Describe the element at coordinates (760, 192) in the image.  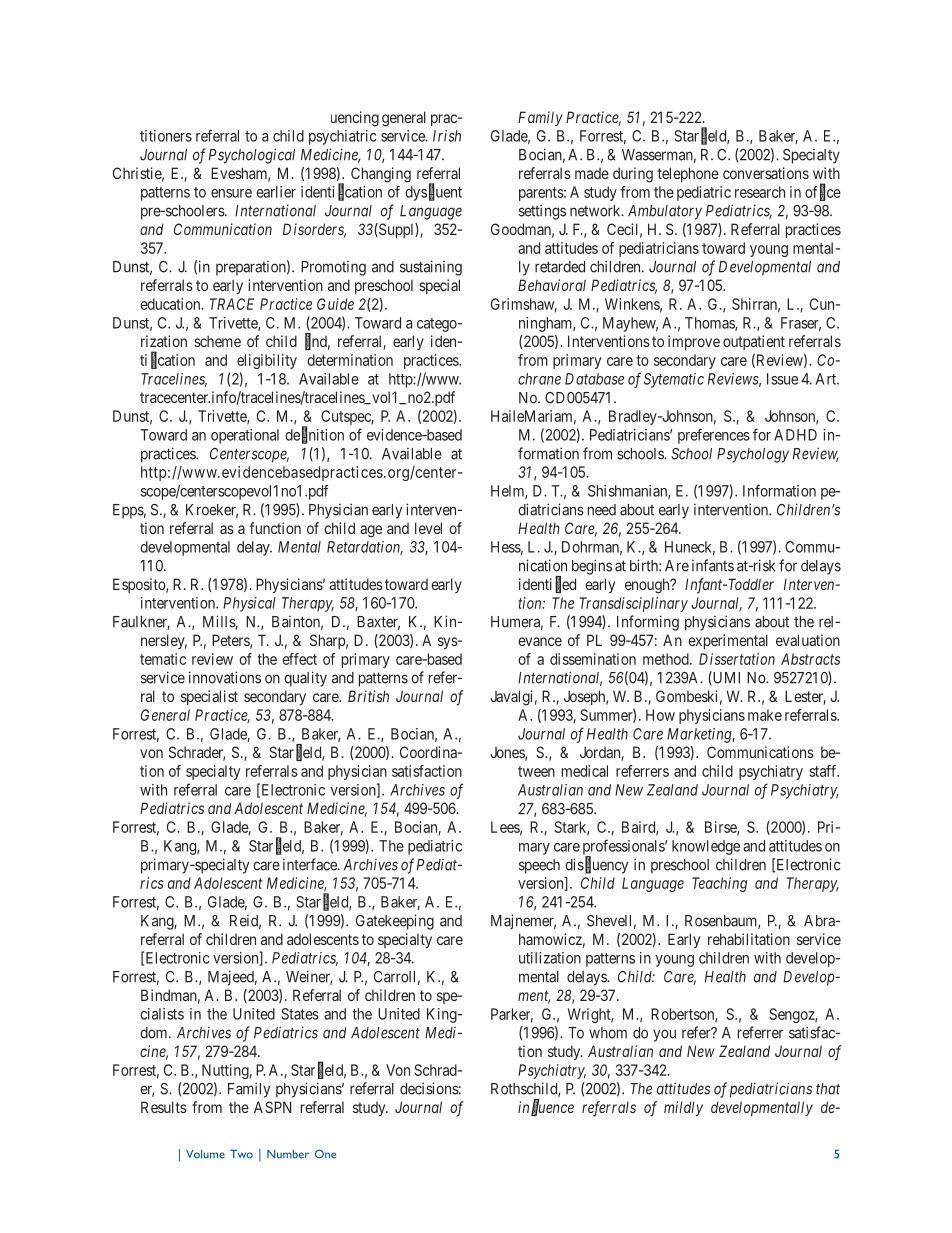
I see `research` at that location.
